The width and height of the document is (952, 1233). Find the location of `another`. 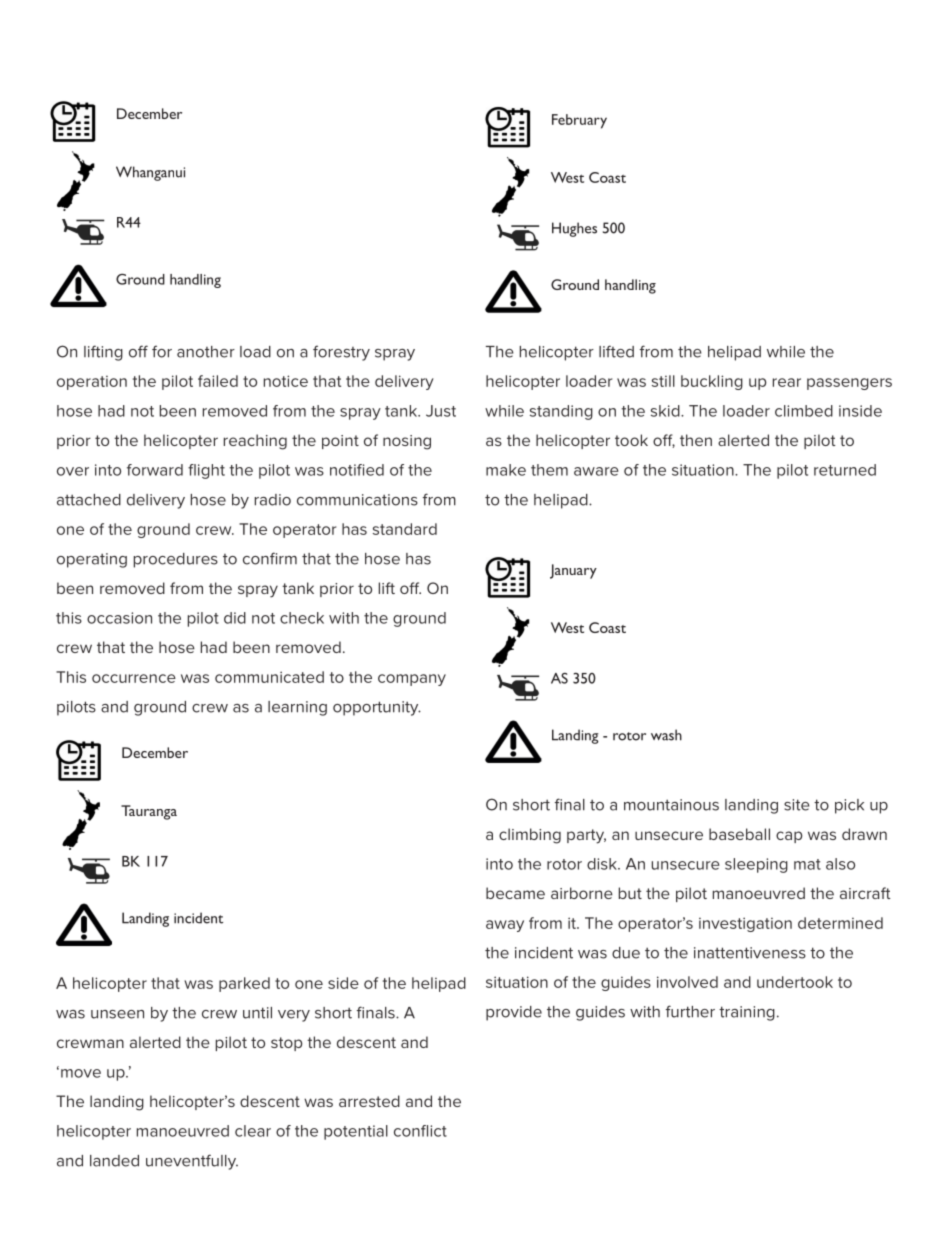

another is located at coordinates (206, 352).
